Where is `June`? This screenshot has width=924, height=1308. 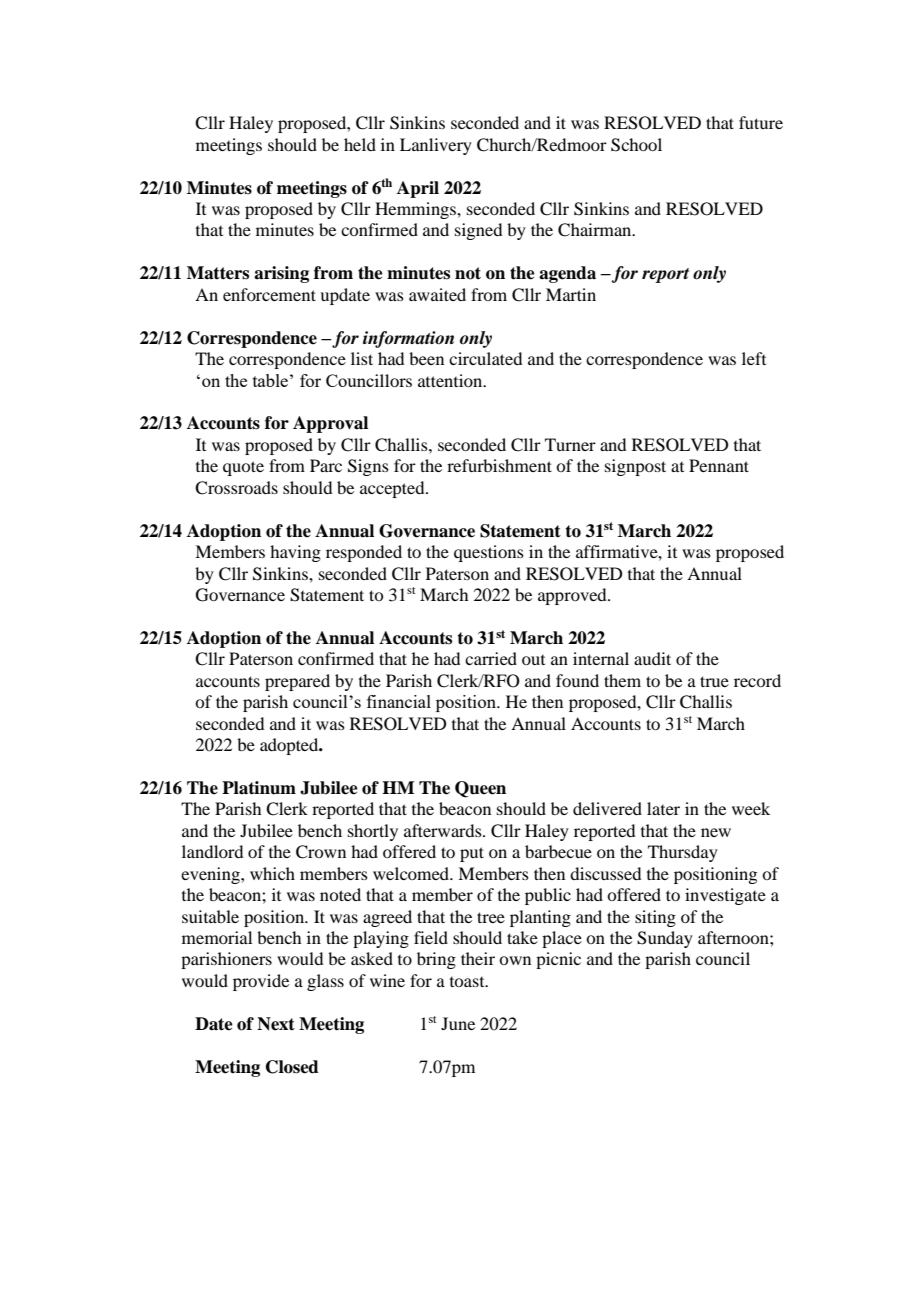
June is located at coordinates (458, 1023).
